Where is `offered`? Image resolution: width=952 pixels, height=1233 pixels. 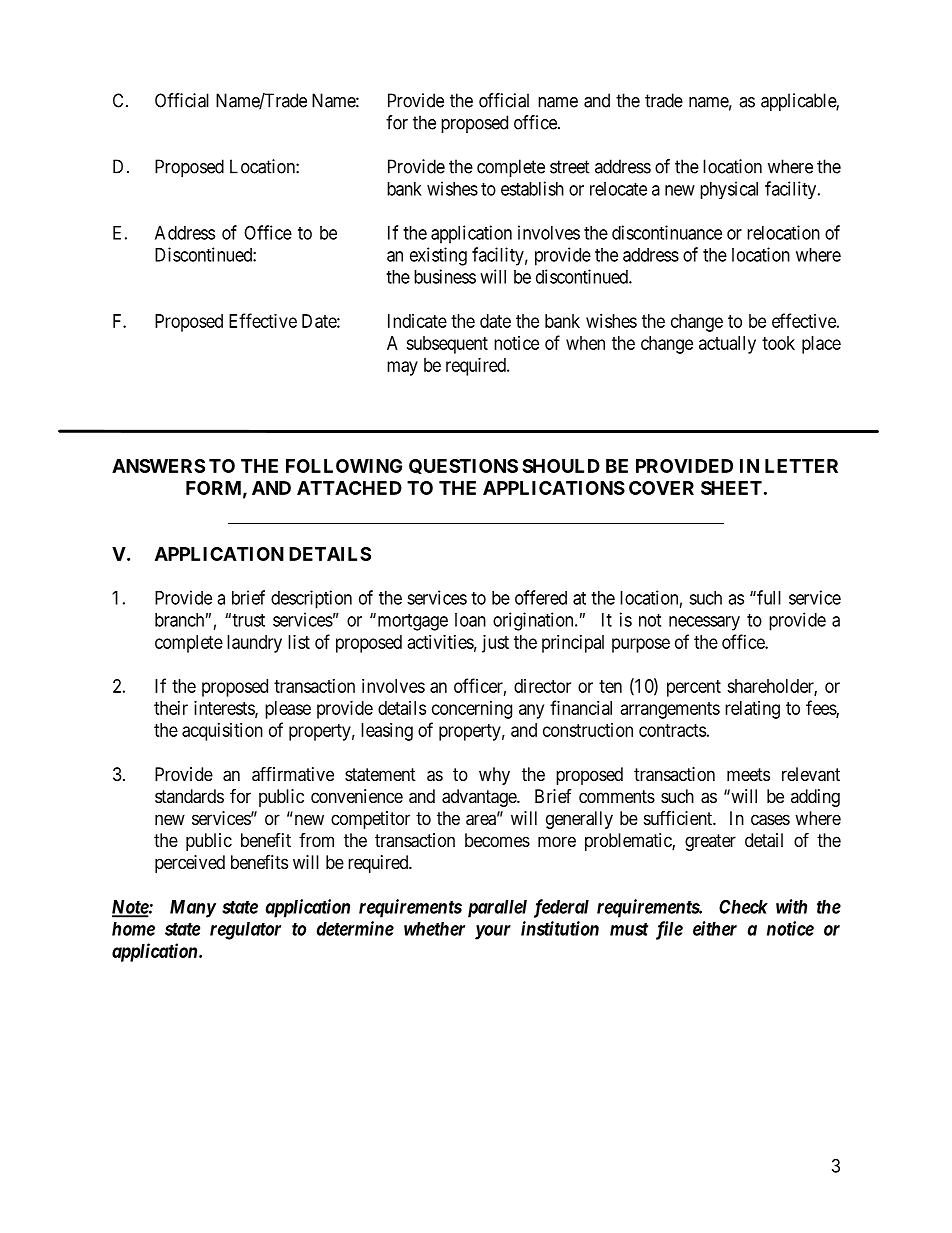
offered is located at coordinates (541, 597).
